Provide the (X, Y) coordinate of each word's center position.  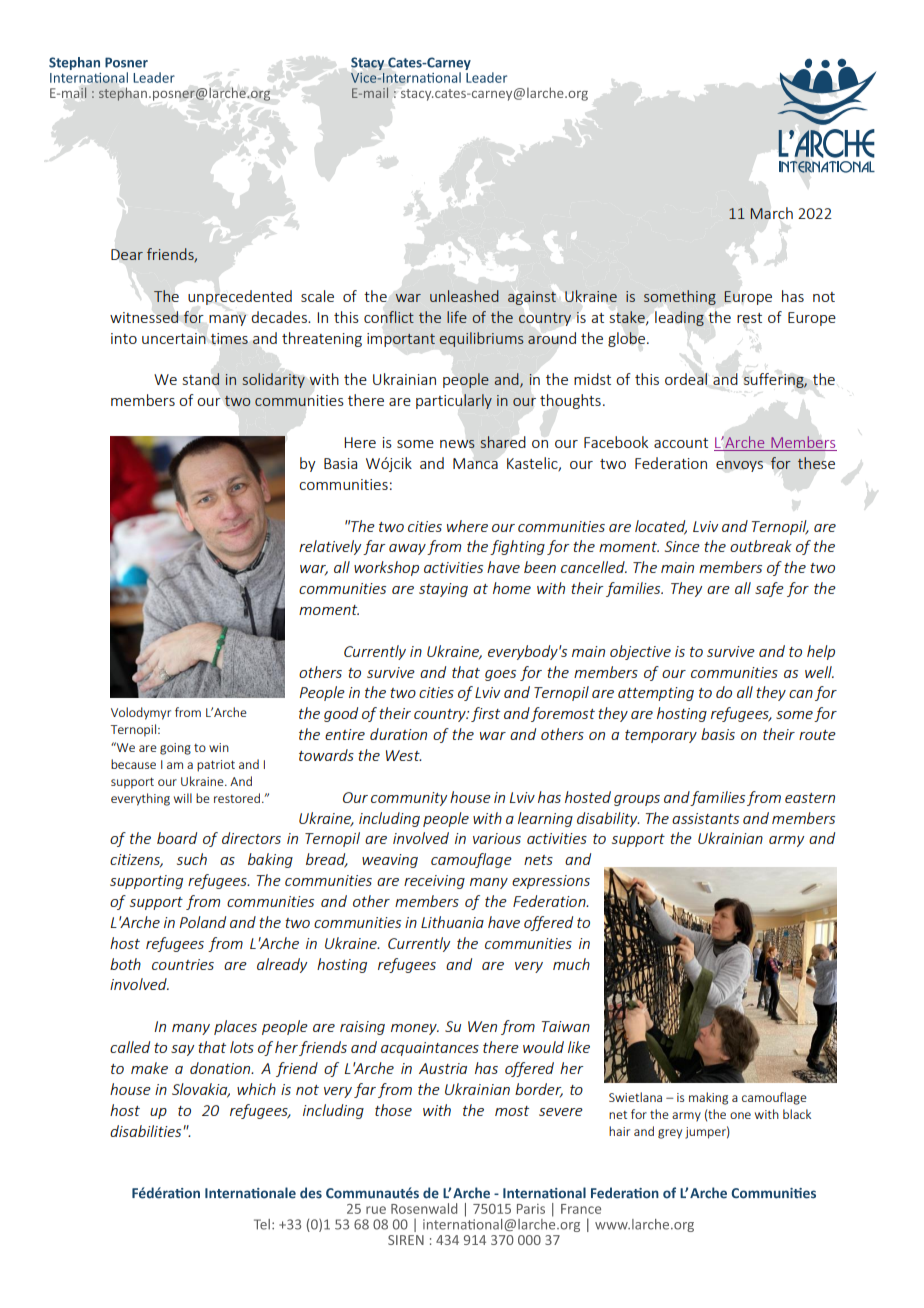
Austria (443, 1068)
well (819, 672)
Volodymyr (141, 713)
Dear (127, 254)
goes (500, 675)
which (256, 1089)
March (771, 213)
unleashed (464, 296)
